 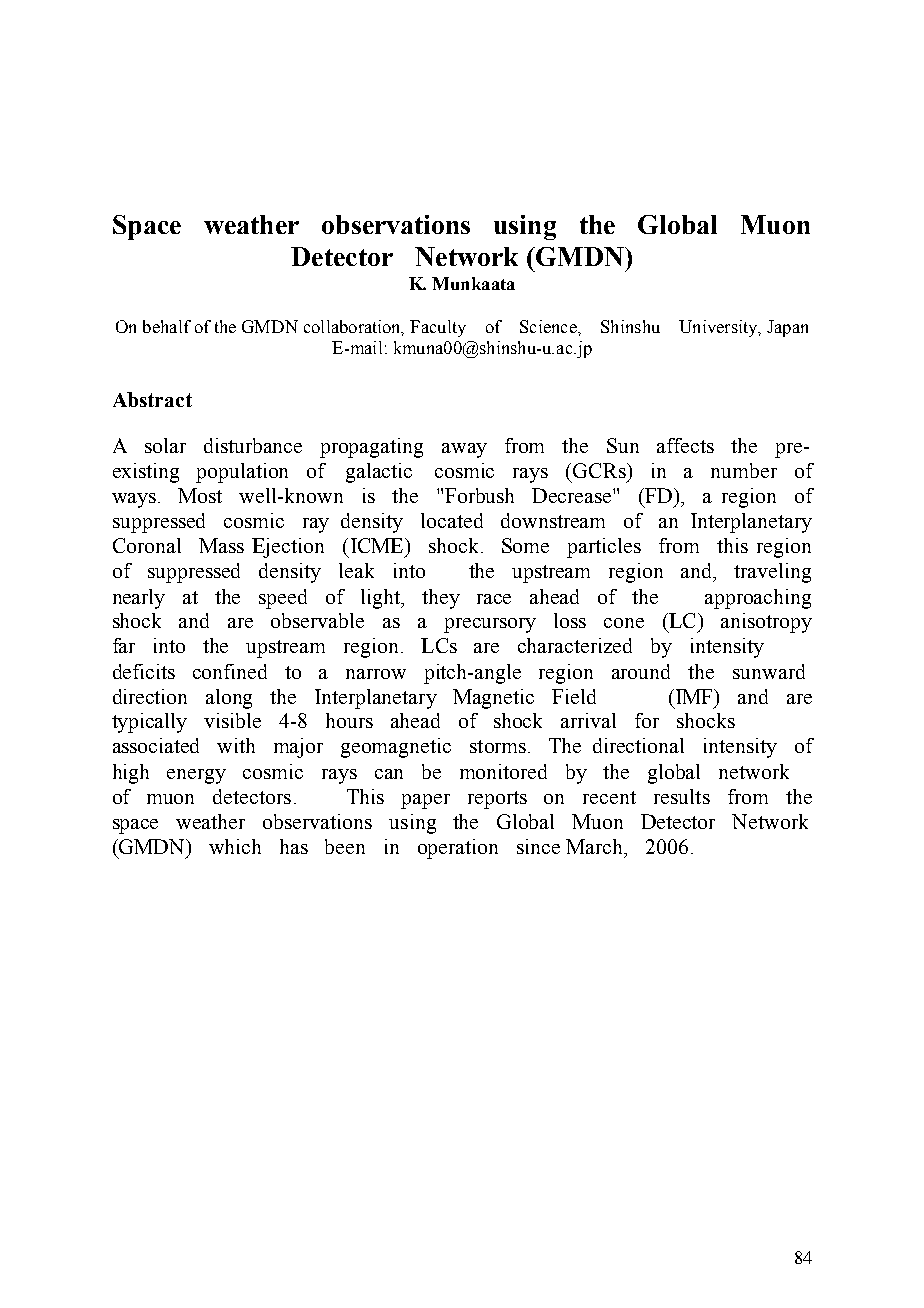 What do you see at coordinates (719, 328) in the screenshot?
I see `University` at bounding box center [719, 328].
